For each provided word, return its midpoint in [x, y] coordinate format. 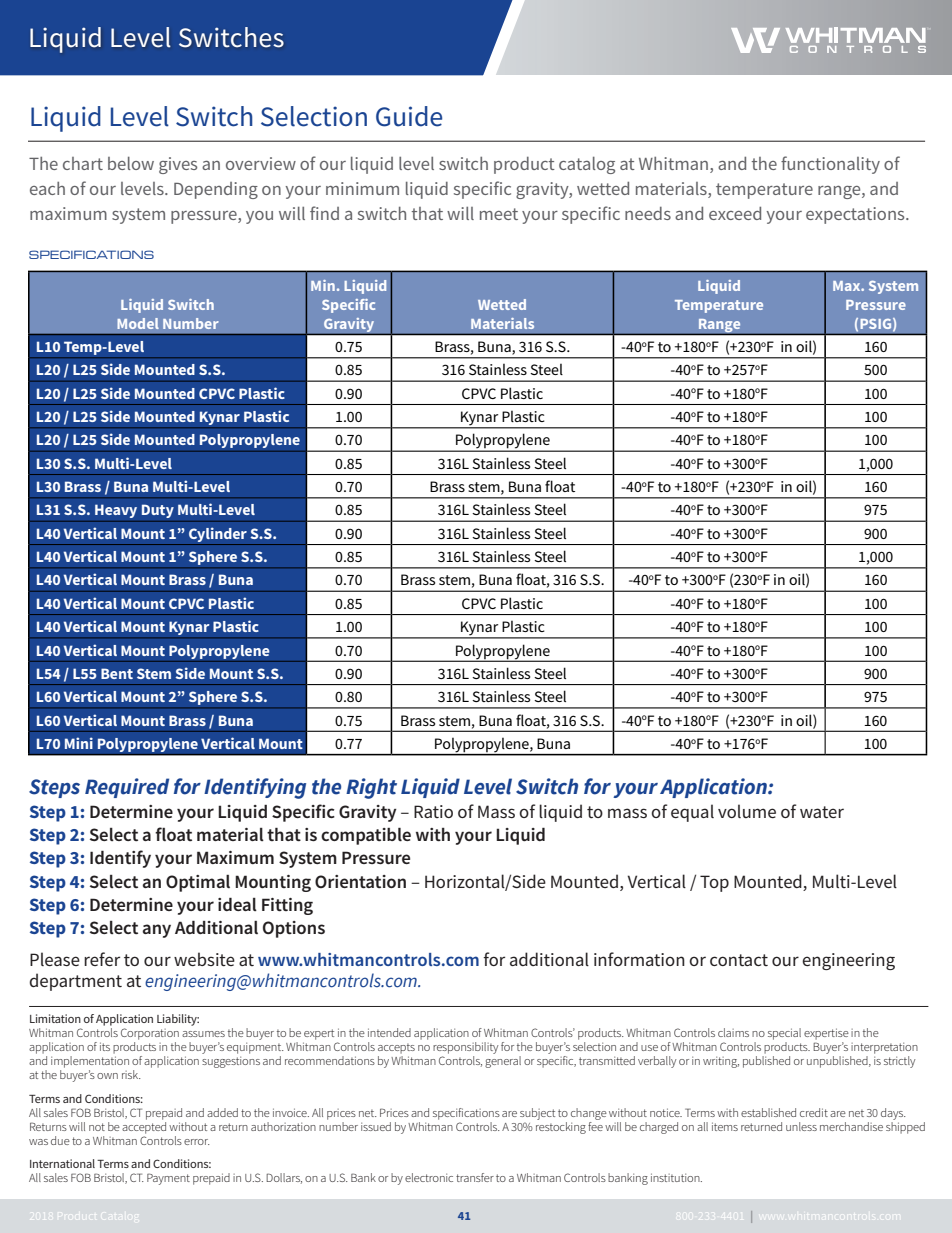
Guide [409, 116]
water [822, 812]
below [131, 163]
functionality [830, 165]
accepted [144, 1126]
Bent [117, 673]
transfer [475, 1177]
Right [371, 788]
